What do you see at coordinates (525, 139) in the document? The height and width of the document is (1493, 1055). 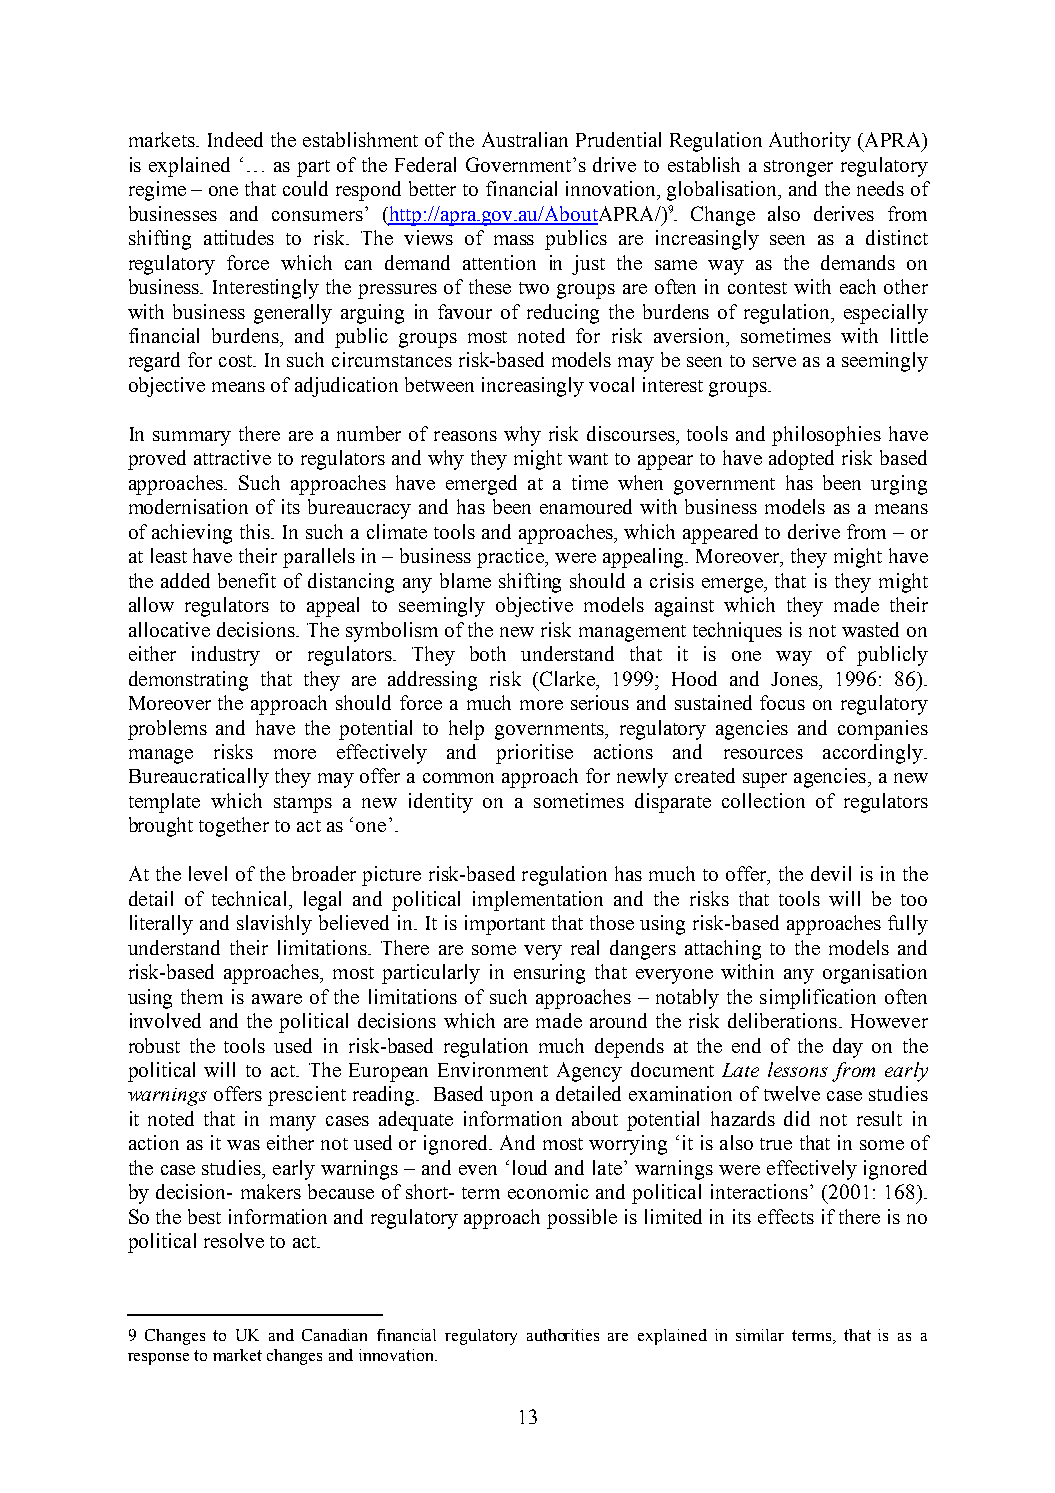 I see `Australian` at bounding box center [525, 139].
